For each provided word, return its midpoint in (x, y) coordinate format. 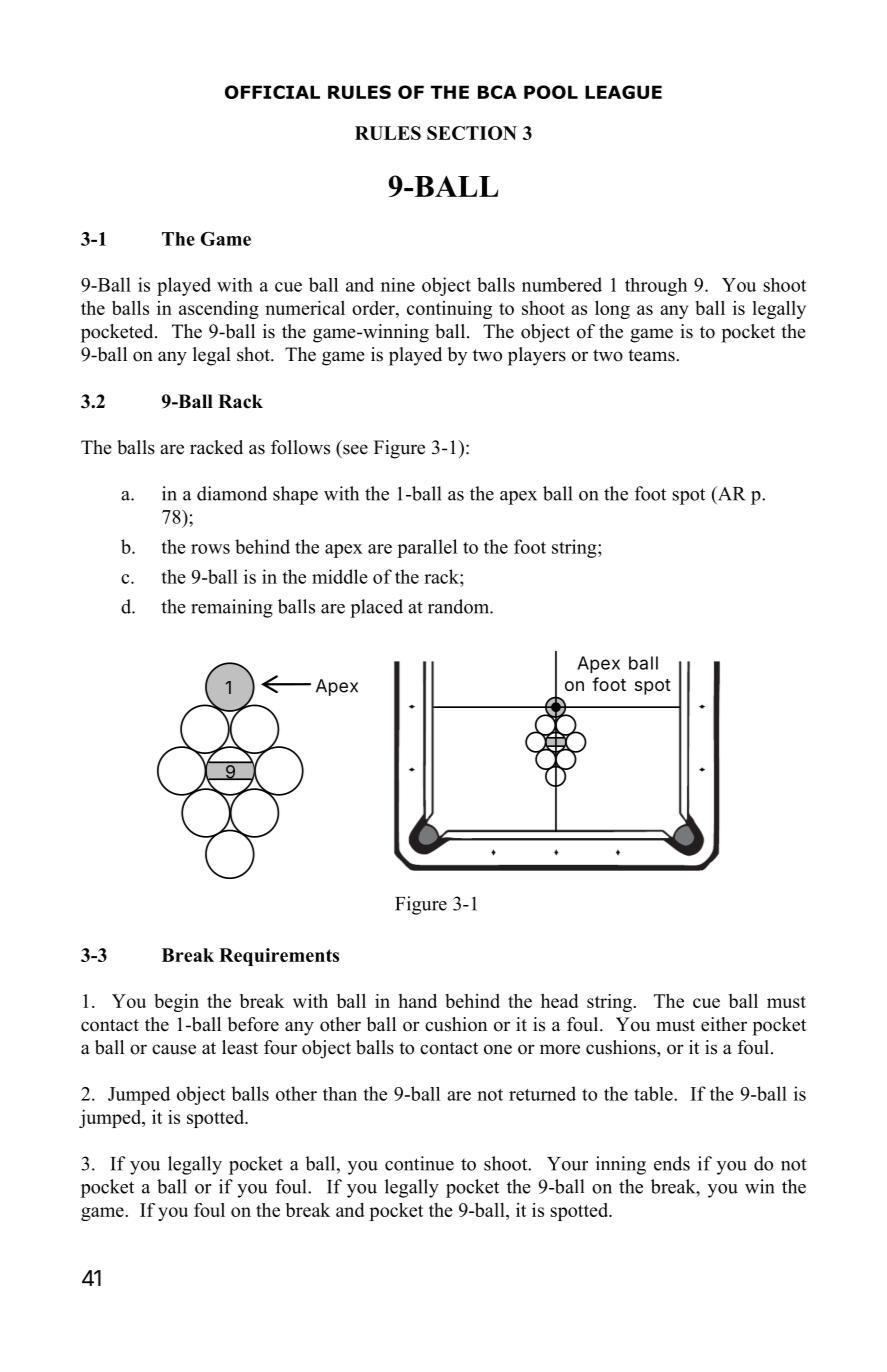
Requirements (279, 957)
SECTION (472, 133)
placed (376, 608)
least (240, 1047)
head (560, 1001)
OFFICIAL (272, 92)
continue (419, 1163)
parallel (427, 548)
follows (300, 447)
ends (672, 1163)
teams (652, 355)
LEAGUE (623, 92)
